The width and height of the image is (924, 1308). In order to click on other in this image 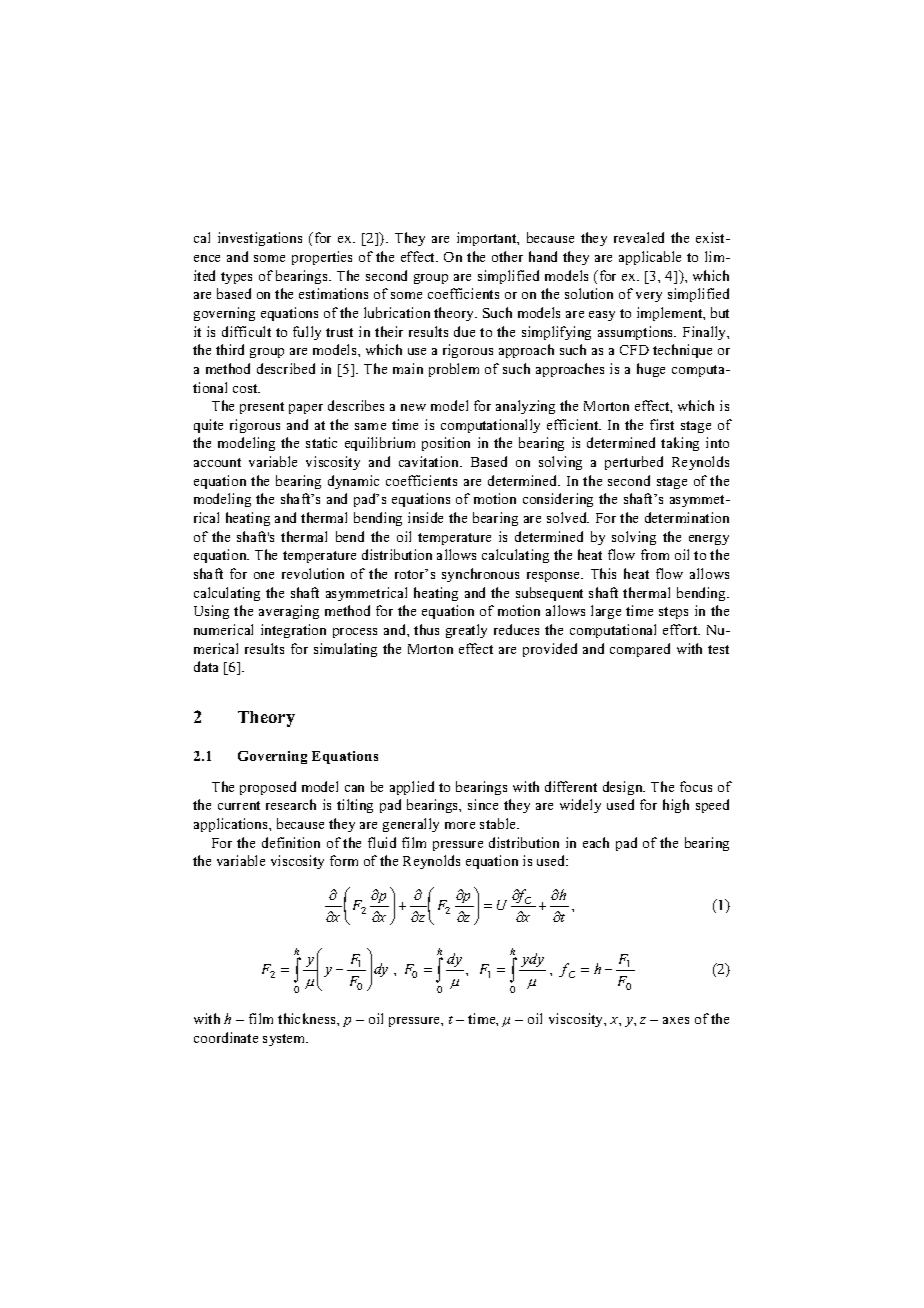, I will do `click(507, 256)`.
